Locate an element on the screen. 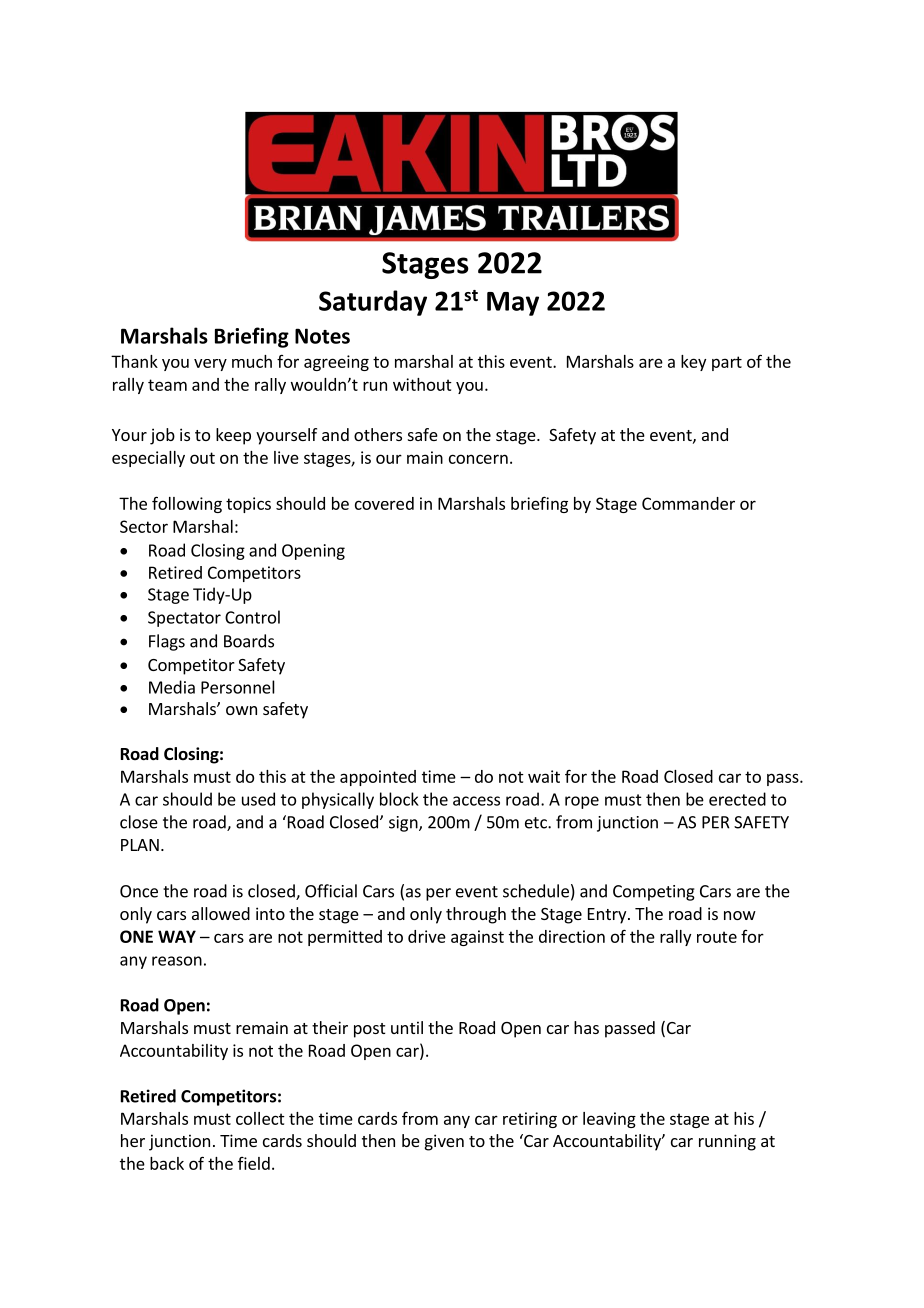 The height and width of the screenshot is (1308, 924). covered is located at coordinates (384, 503).
